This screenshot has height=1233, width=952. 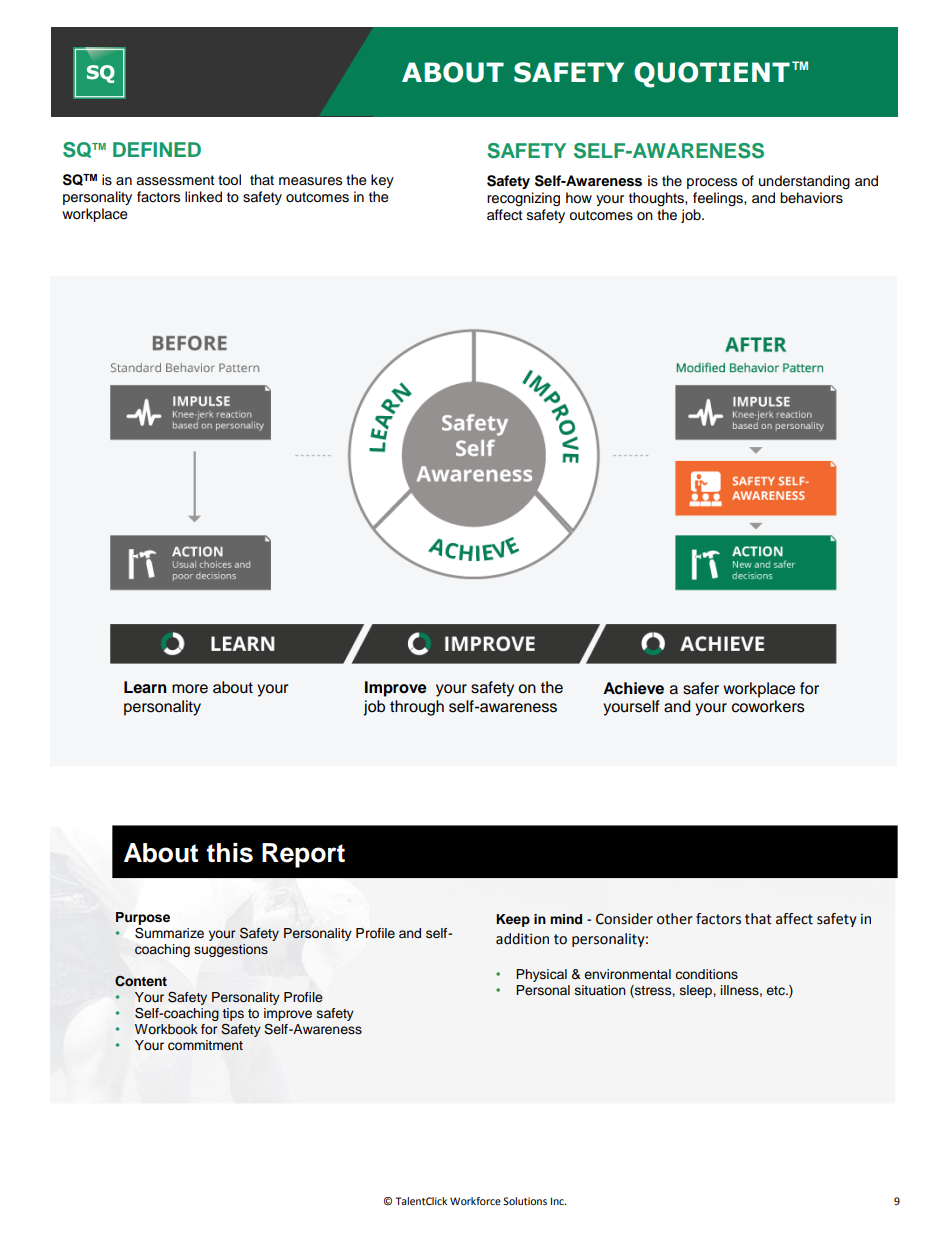 What do you see at coordinates (525, 1201) in the screenshot?
I see `Solutions` at bounding box center [525, 1201].
